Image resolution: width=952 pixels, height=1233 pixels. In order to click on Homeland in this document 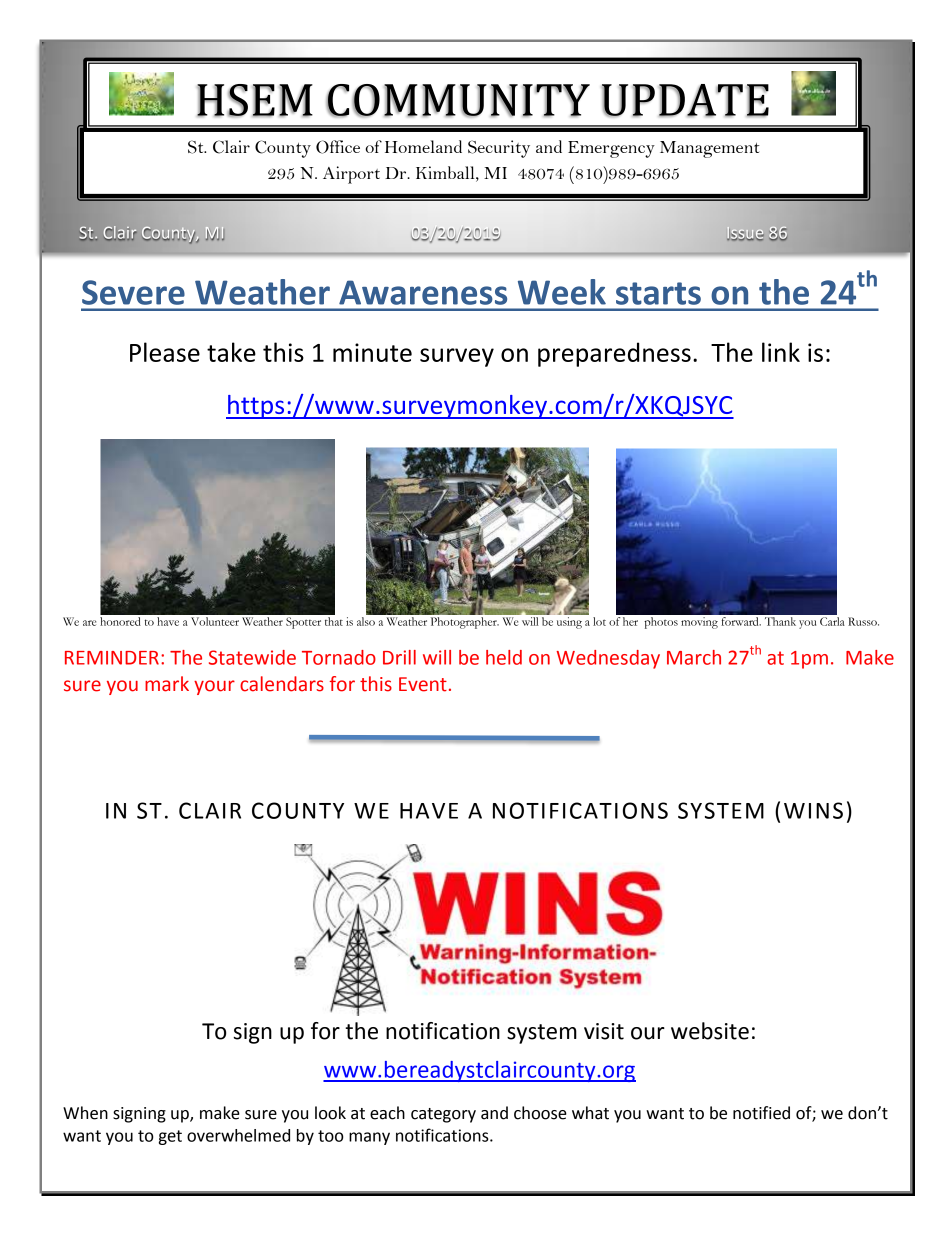, I will do `click(423, 146)`.
